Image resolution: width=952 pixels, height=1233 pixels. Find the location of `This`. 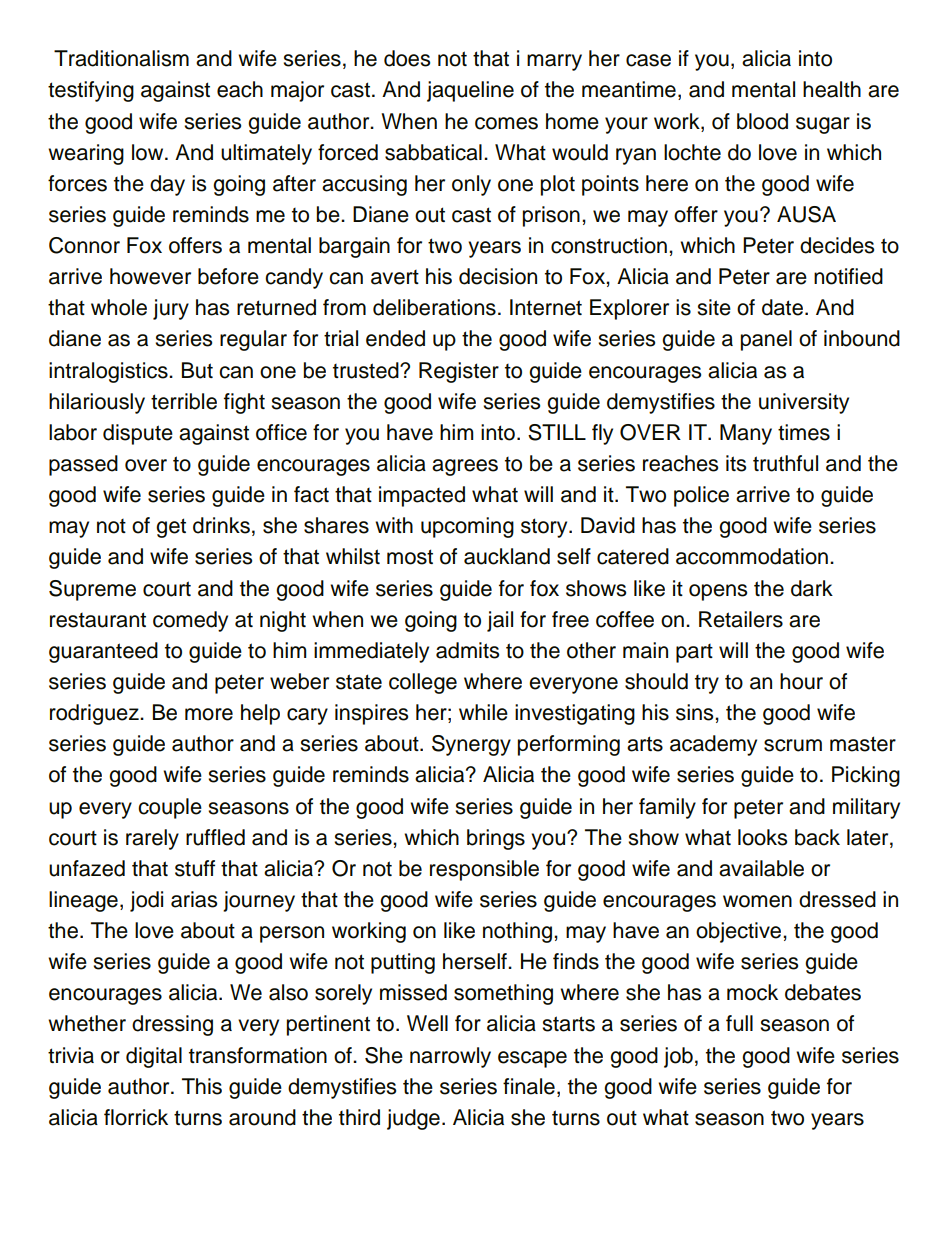

This is located at coordinates (202, 1086).
